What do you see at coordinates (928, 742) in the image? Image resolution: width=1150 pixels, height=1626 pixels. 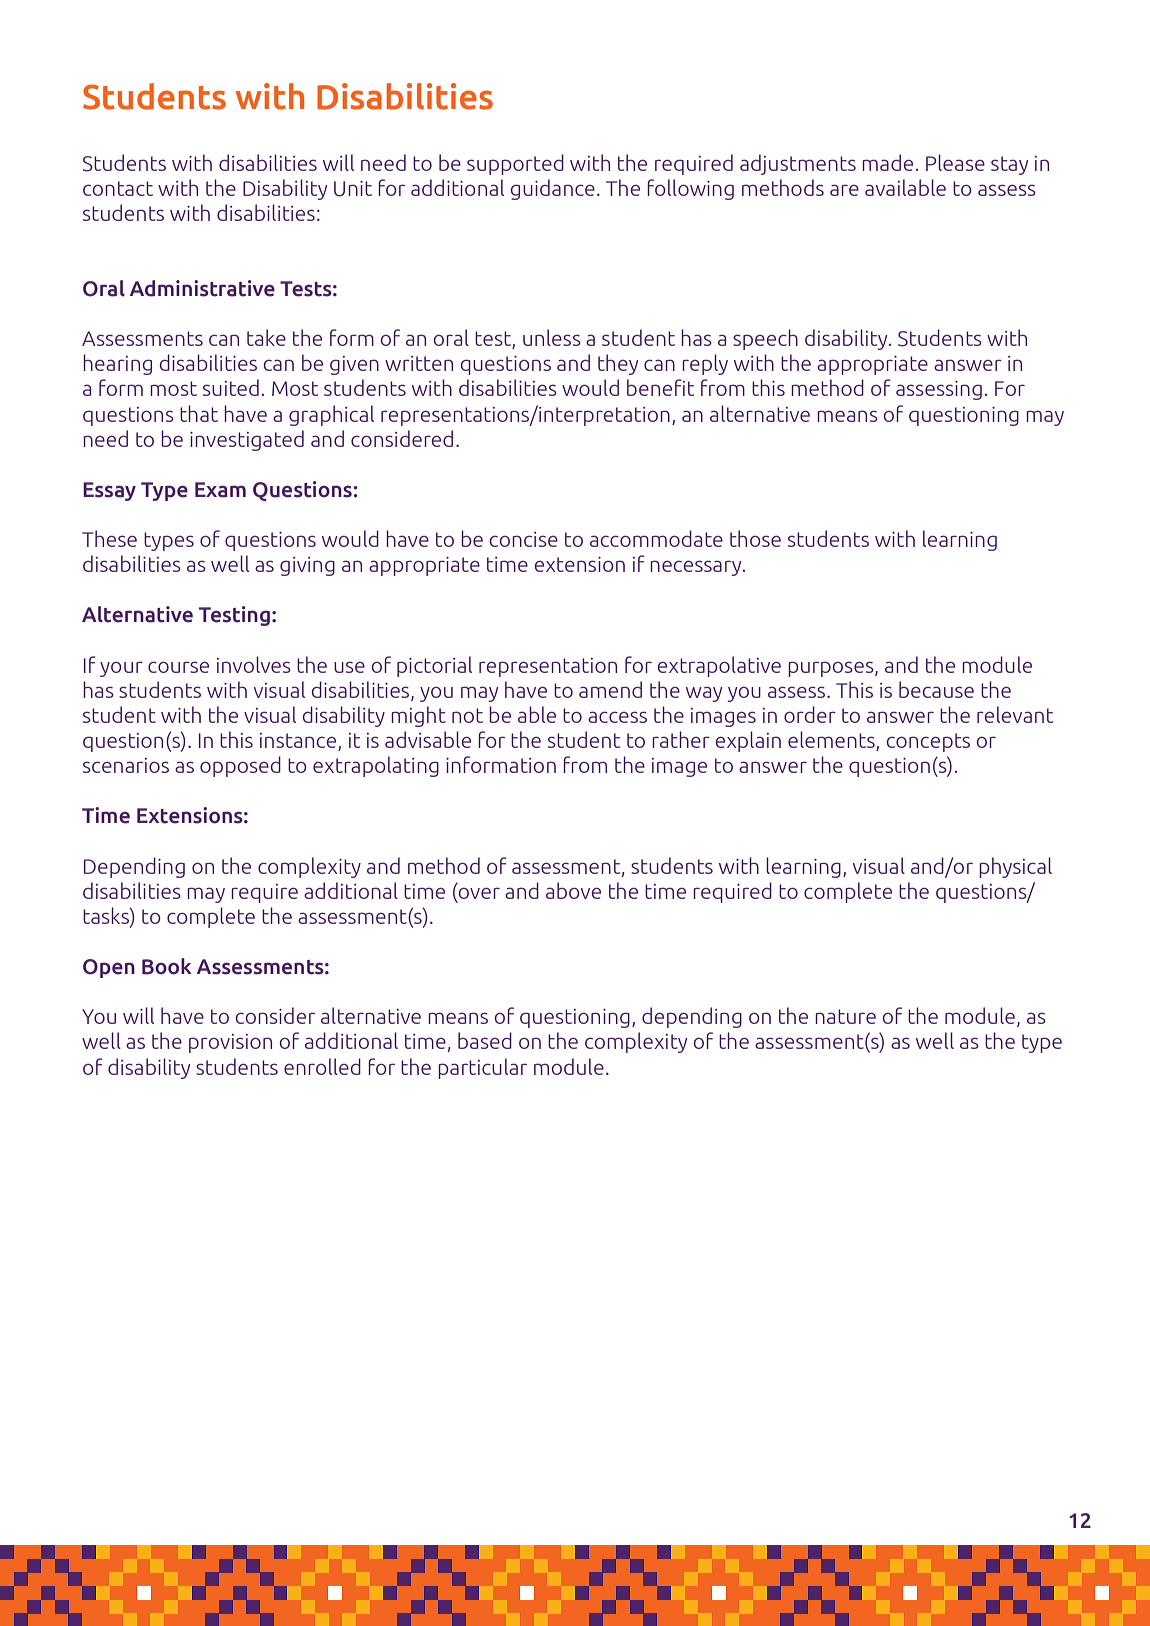 I see `concepts` at bounding box center [928, 742].
